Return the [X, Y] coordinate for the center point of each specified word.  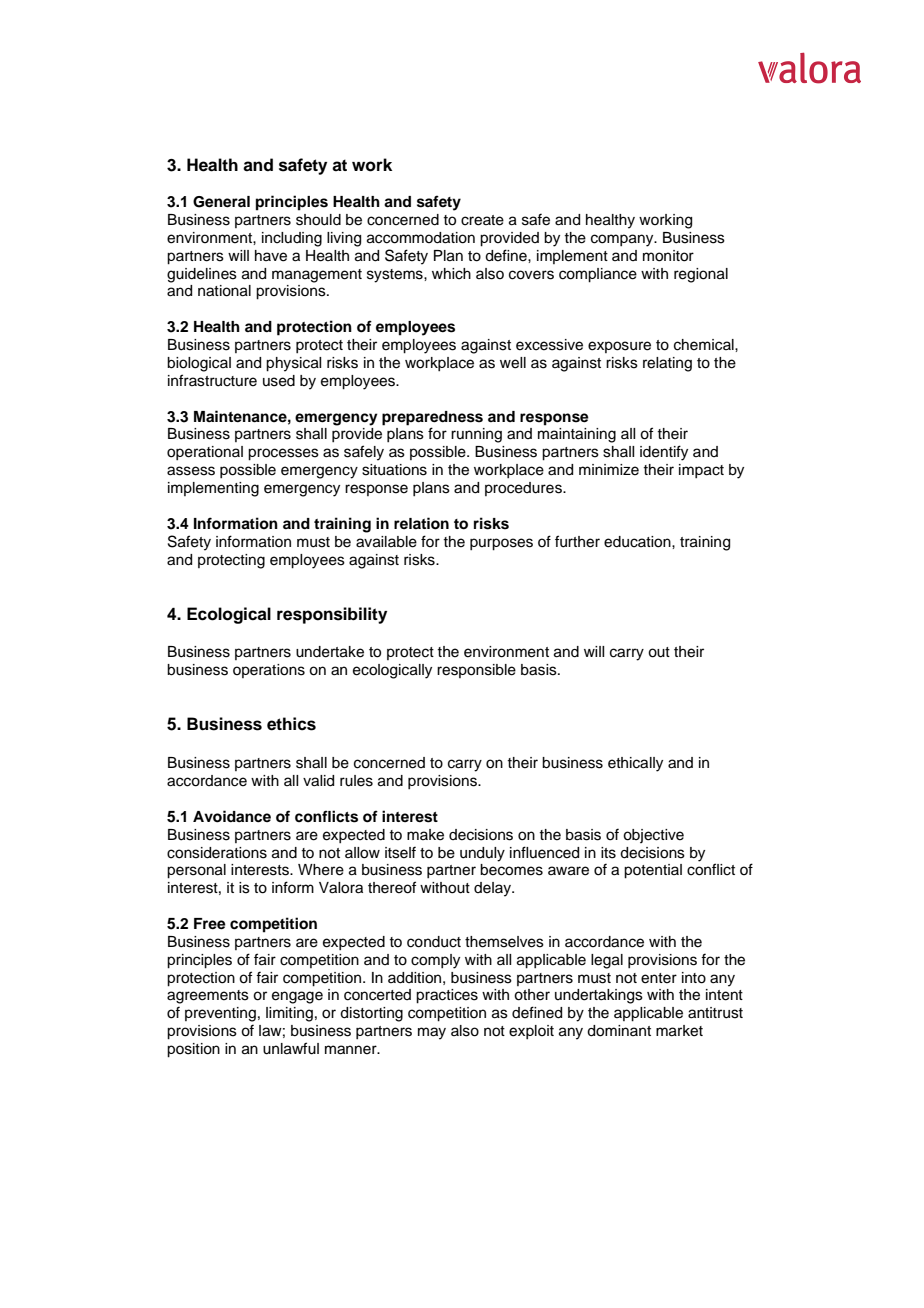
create [482, 220]
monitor [668, 256]
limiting [289, 1014]
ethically [635, 764]
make [425, 835]
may [432, 1033]
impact [701, 471]
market [679, 1031]
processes [283, 454]
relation [421, 523]
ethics [291, 724]
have [271, 256]
